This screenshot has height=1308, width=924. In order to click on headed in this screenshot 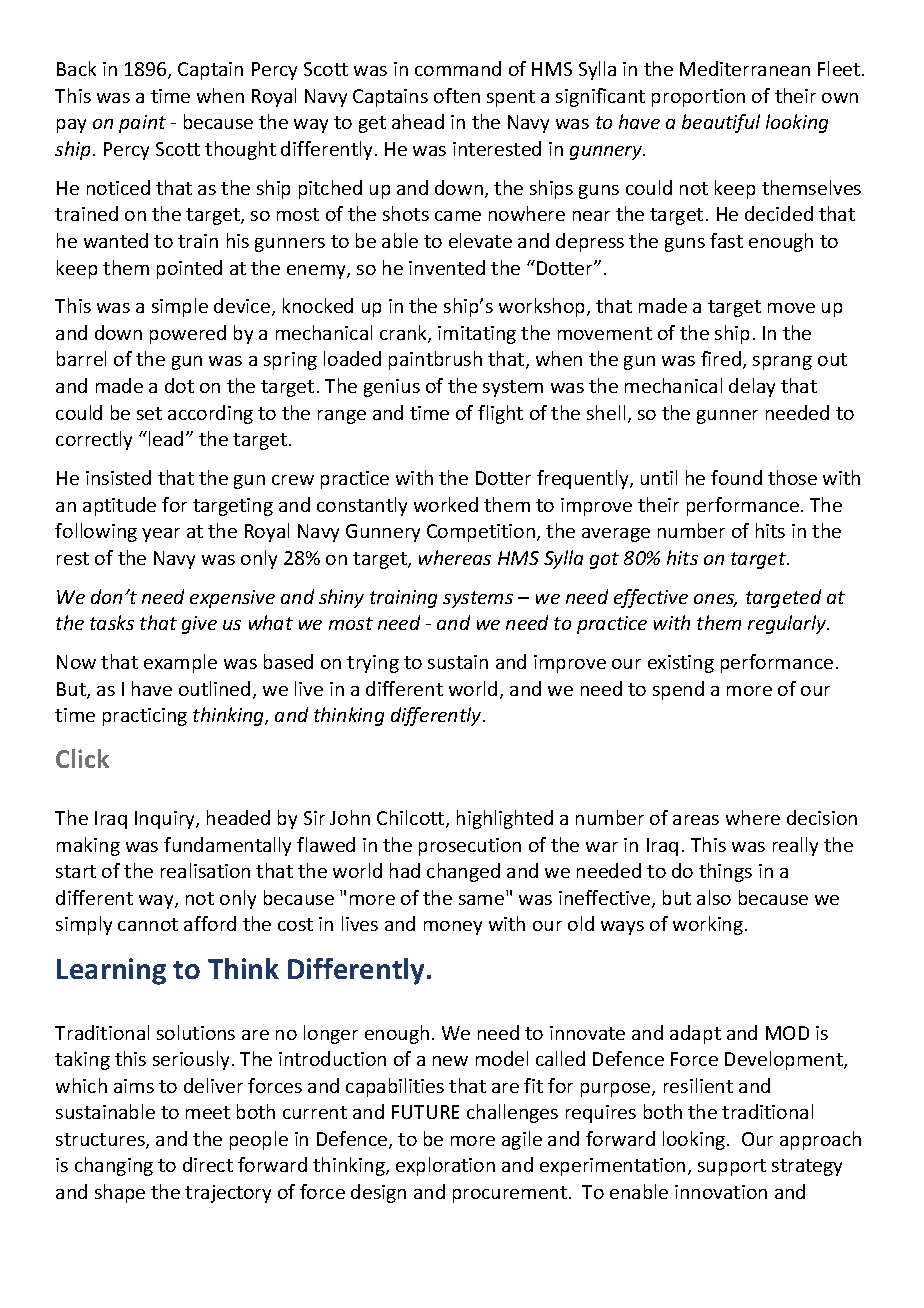, I will do `click(238, 817)`.
